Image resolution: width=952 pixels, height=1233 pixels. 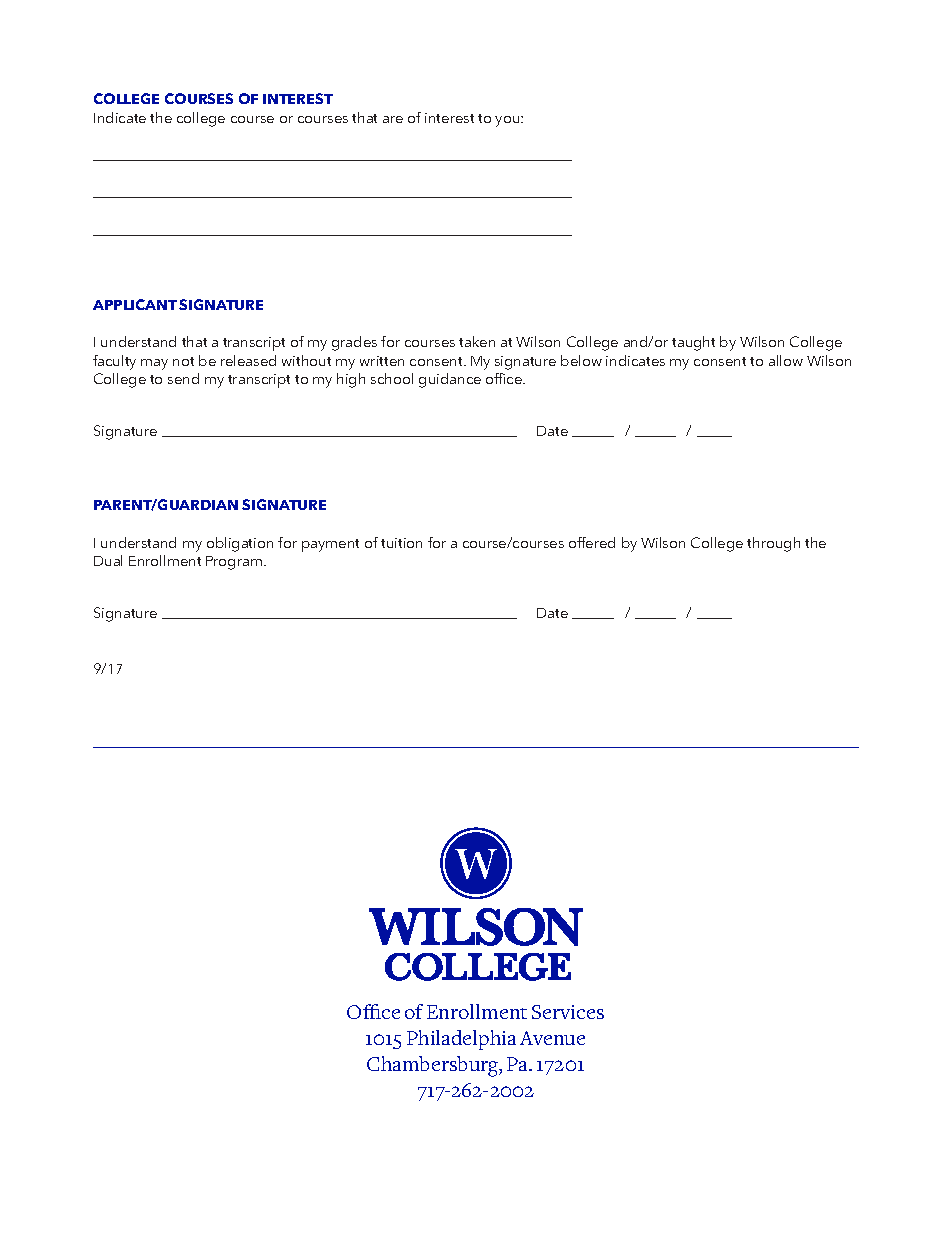 What do you see at coordinates (108, 560) in the screenshot?
I see `Dual` at bounding box center [108, 560].
